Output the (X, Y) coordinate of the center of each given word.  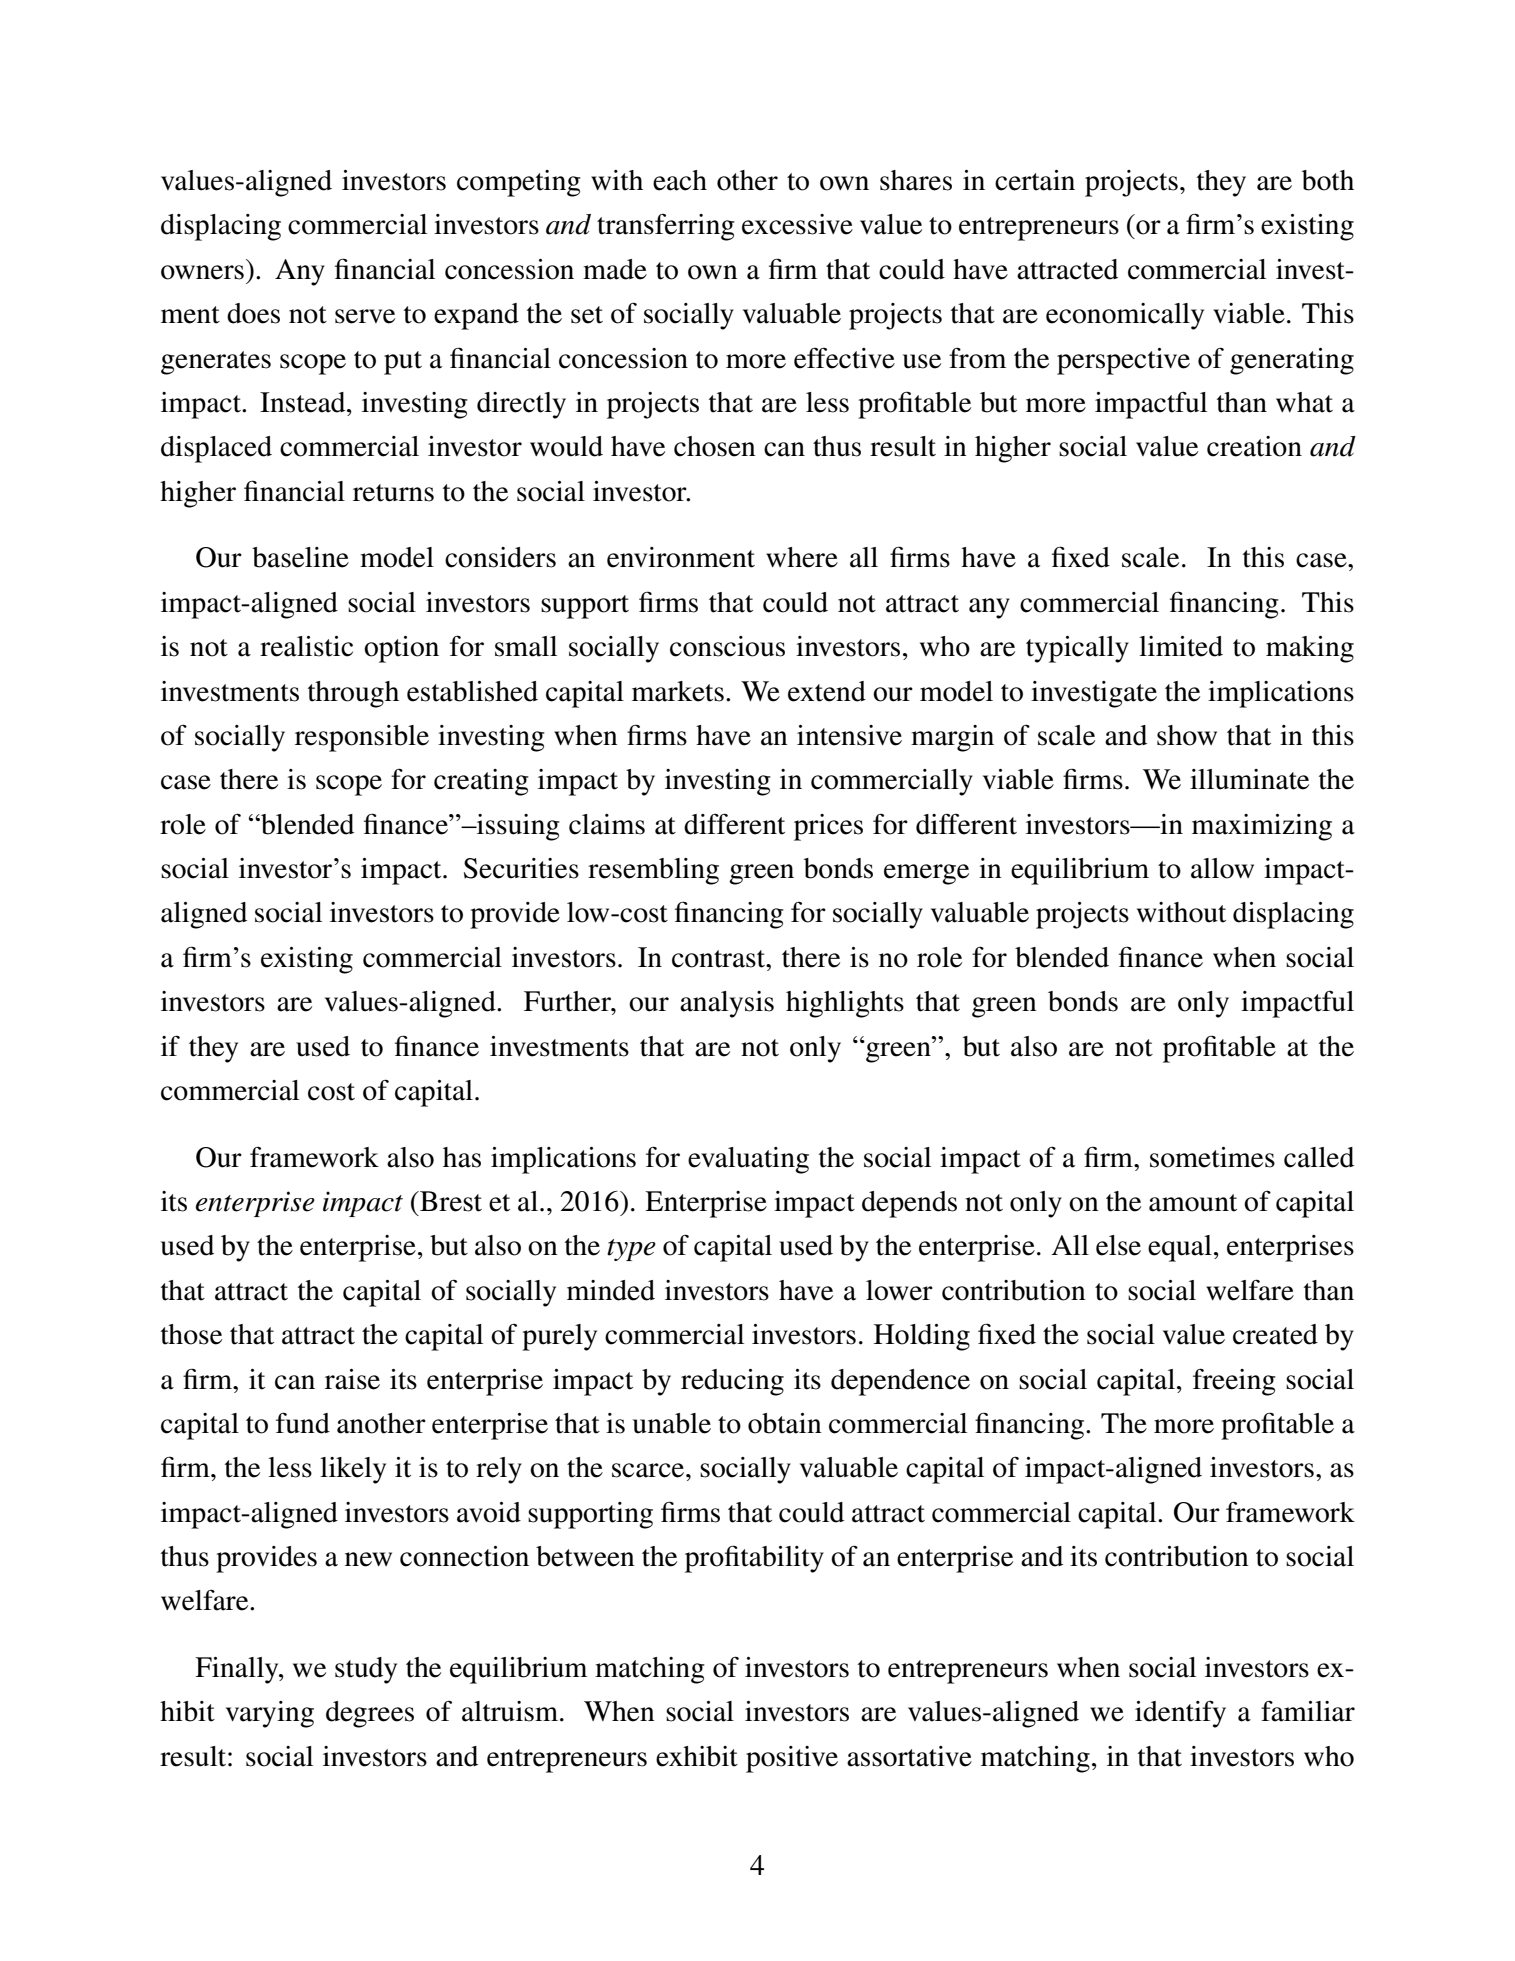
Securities (521, 868)
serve (365, 316)
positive (792, 1759)
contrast (720, 959)
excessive (797, 224)
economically (1125, 316)
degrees (370, 1714)
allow (1222, 868)
